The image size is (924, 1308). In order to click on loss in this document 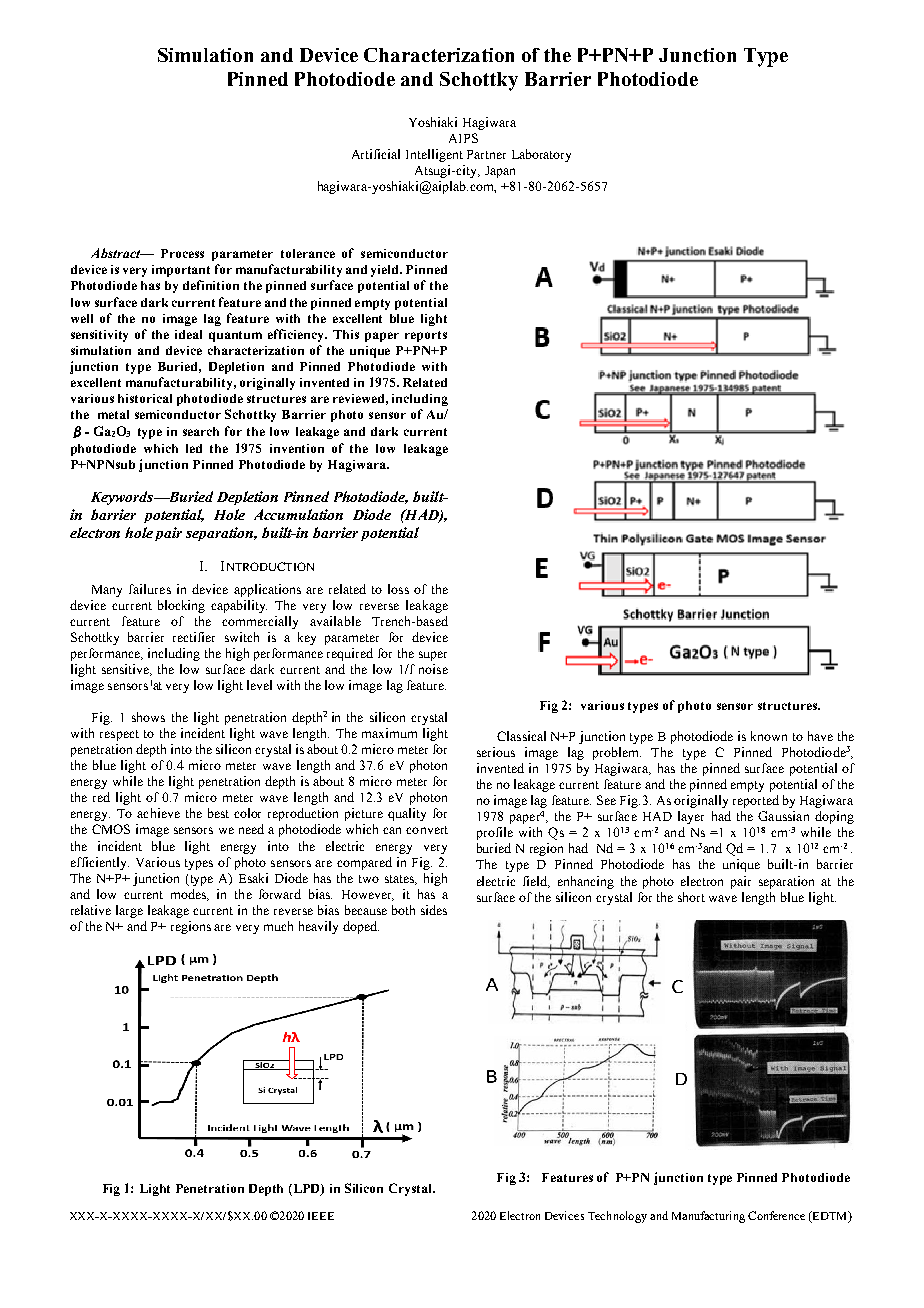, I will do `click(398, 589)`.
